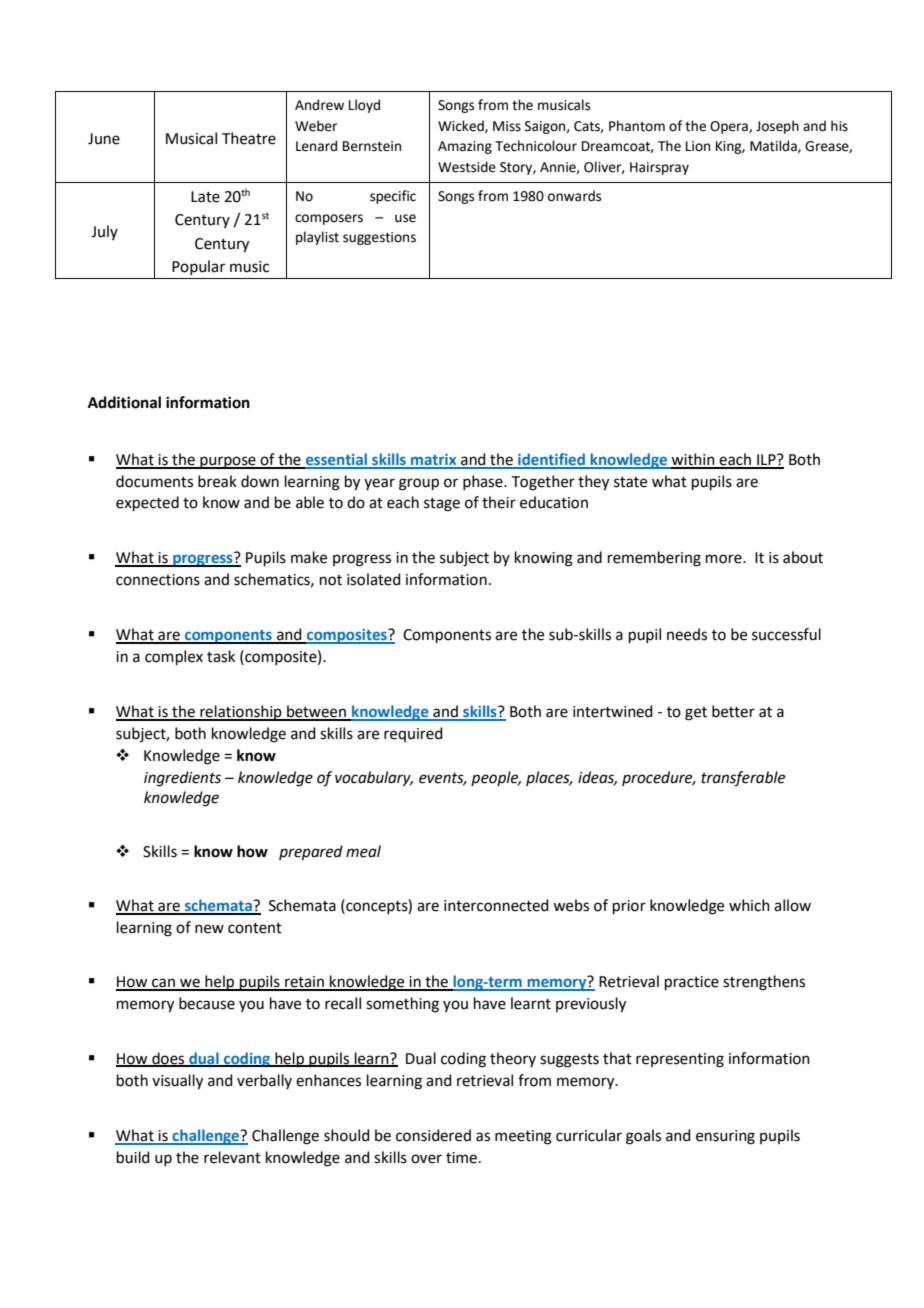 This page has width=924, height=1308. I want to click on Amazing, so click(465, 147).
